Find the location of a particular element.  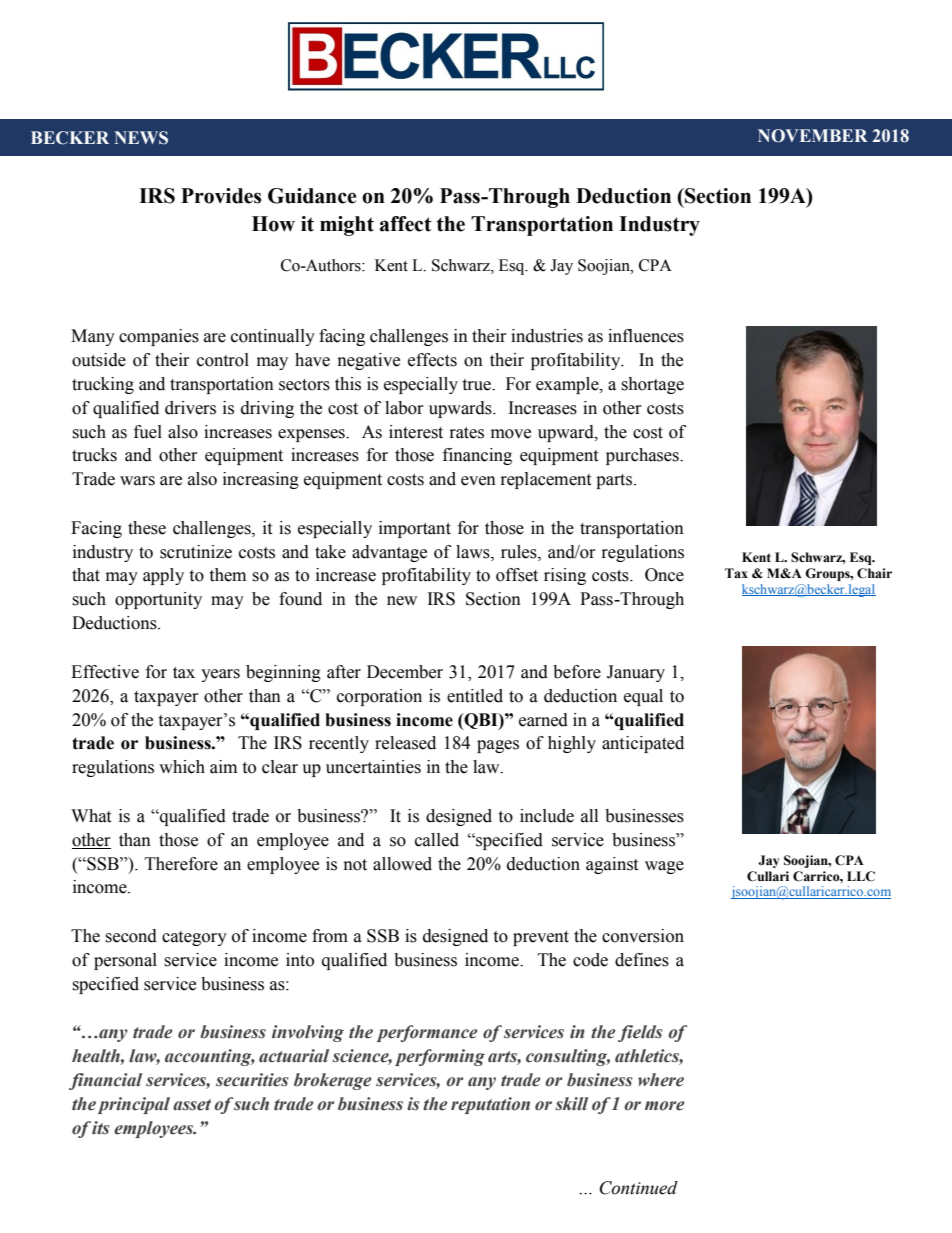

years is located at coordinates (220, 675).
